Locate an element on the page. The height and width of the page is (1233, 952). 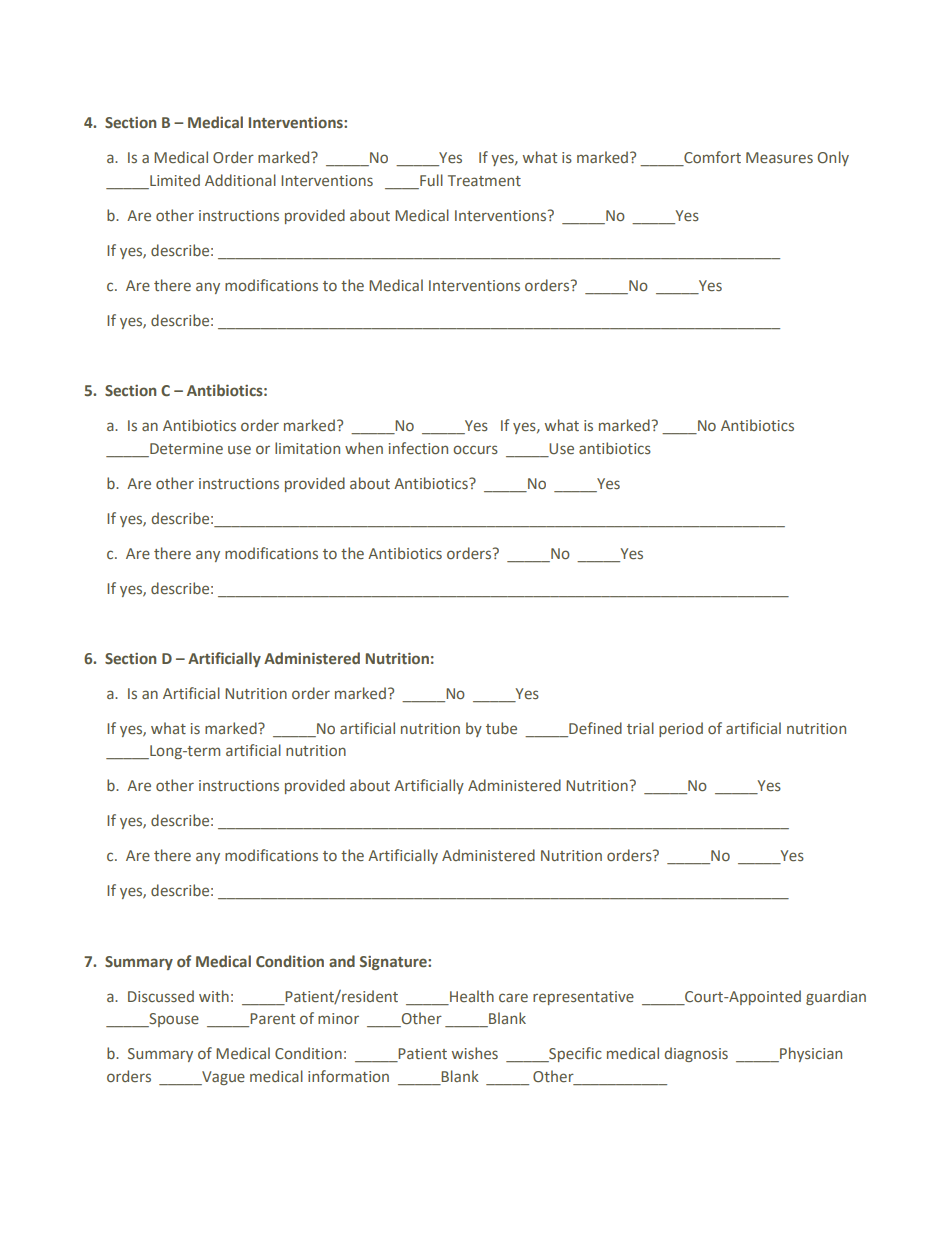
infection is located at coordinates (418, 448).
